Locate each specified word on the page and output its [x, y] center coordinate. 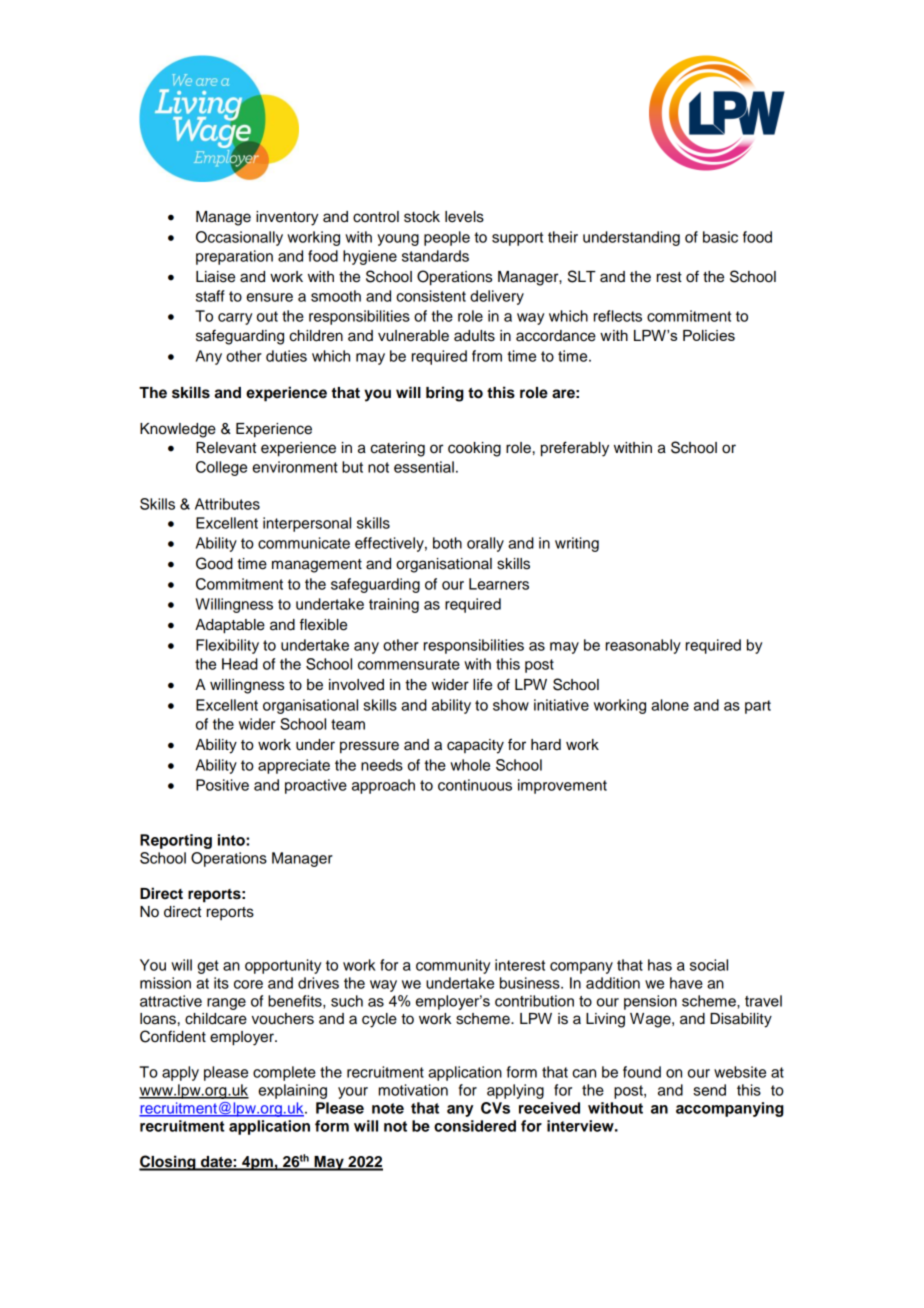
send [709, 1090]
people [447, 238]
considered [475, 1126]
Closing [168, 1163]
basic [720, 237]
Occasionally [239, 238]
